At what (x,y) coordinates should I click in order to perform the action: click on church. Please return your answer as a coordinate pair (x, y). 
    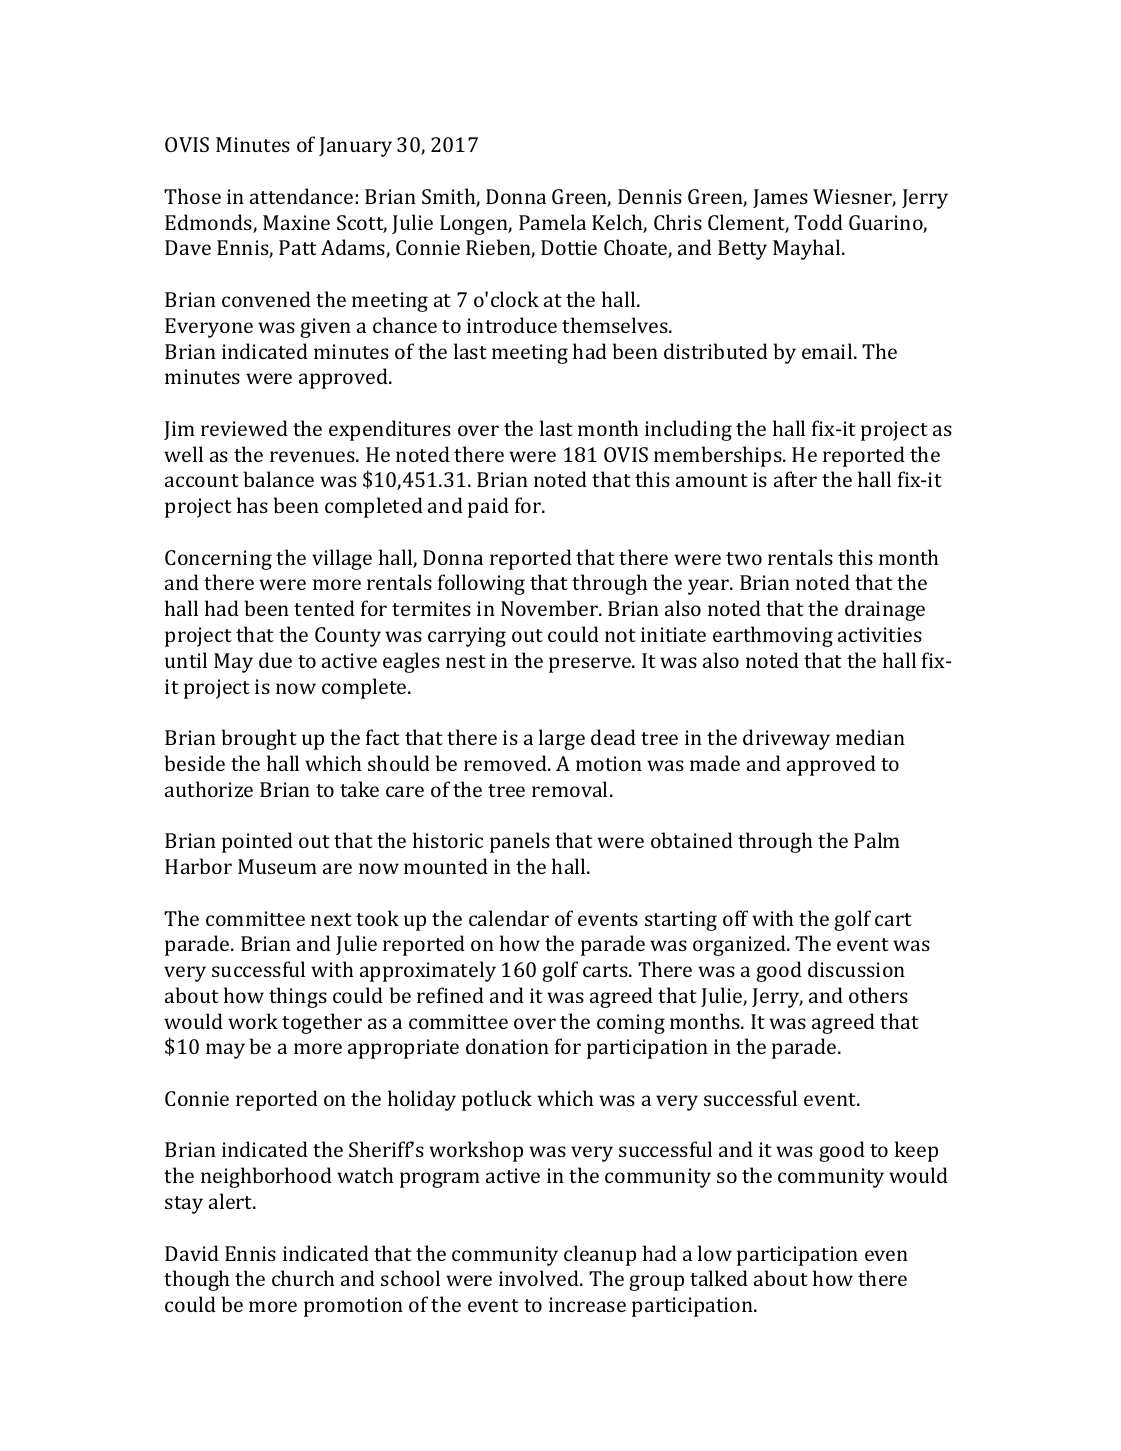
    Looking at the image, I should click on (303, 1278).
